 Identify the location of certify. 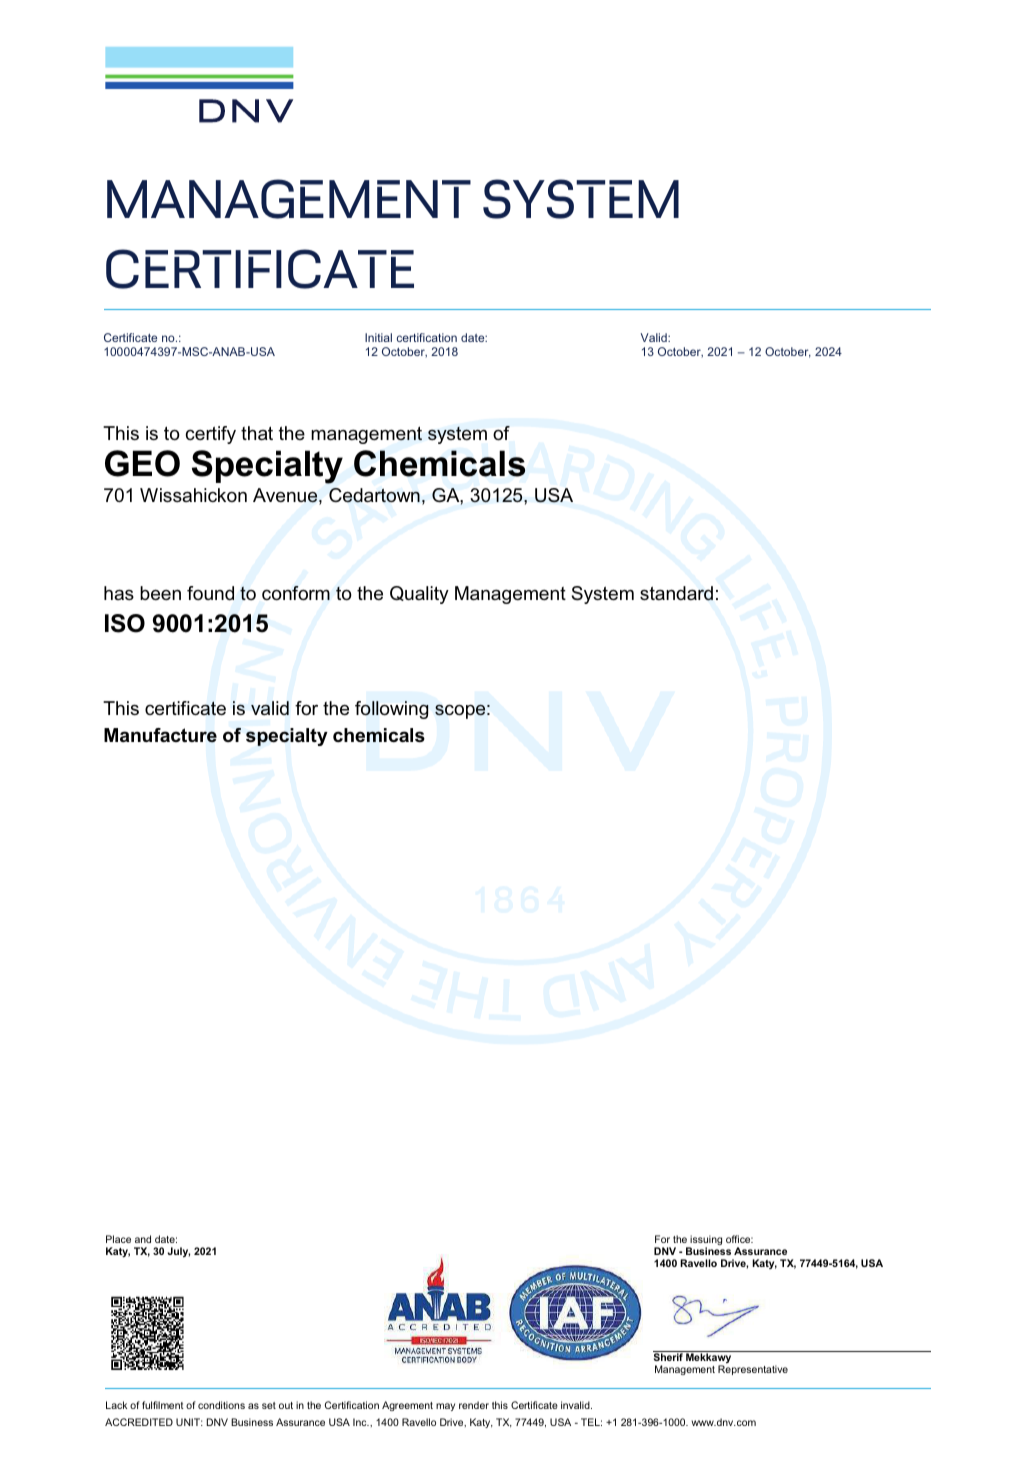
(211, 435).
